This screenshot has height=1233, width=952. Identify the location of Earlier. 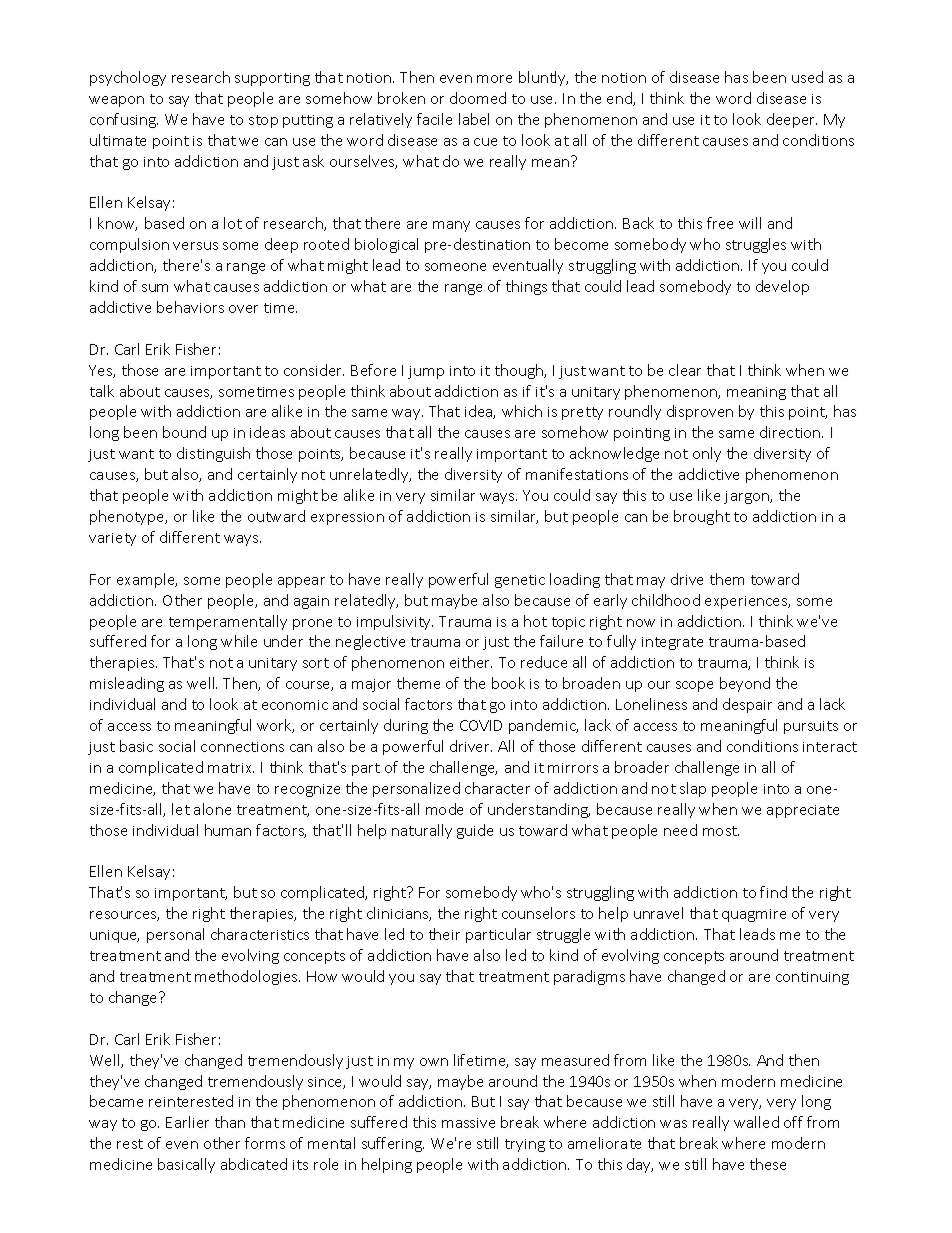
(187, 1122).
